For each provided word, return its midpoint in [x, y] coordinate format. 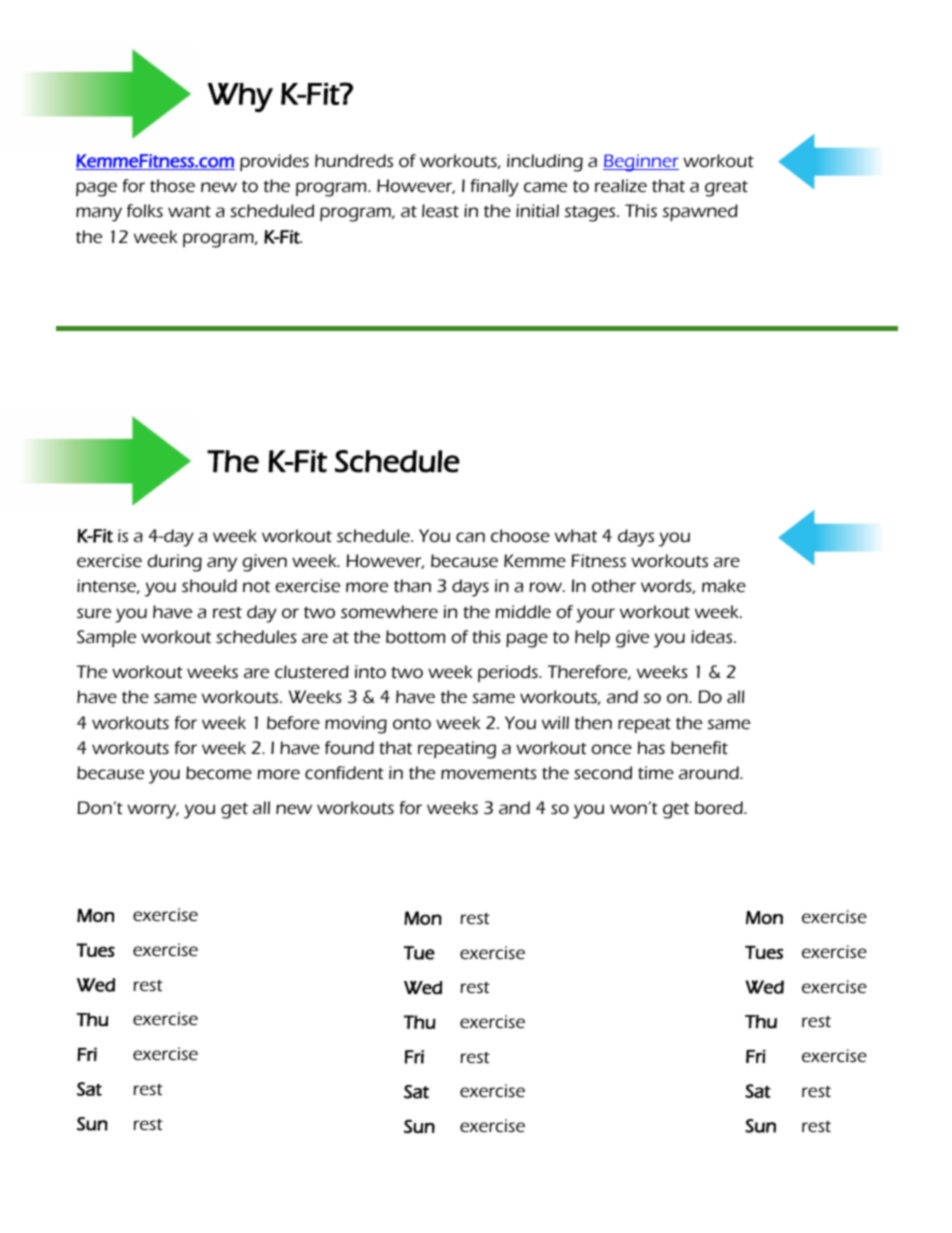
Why [240, 97]
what [576, 535]
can [470, 537]
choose [520, 535]
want [189, 211]
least [440, 210]
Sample [106, 638]
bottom [415, 636]
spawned [700, 212]
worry [153, 811]
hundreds [354, 160]
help [592, 638]
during [174, 563]
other [614, 585]
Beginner [641, 163]
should [209, 585]
